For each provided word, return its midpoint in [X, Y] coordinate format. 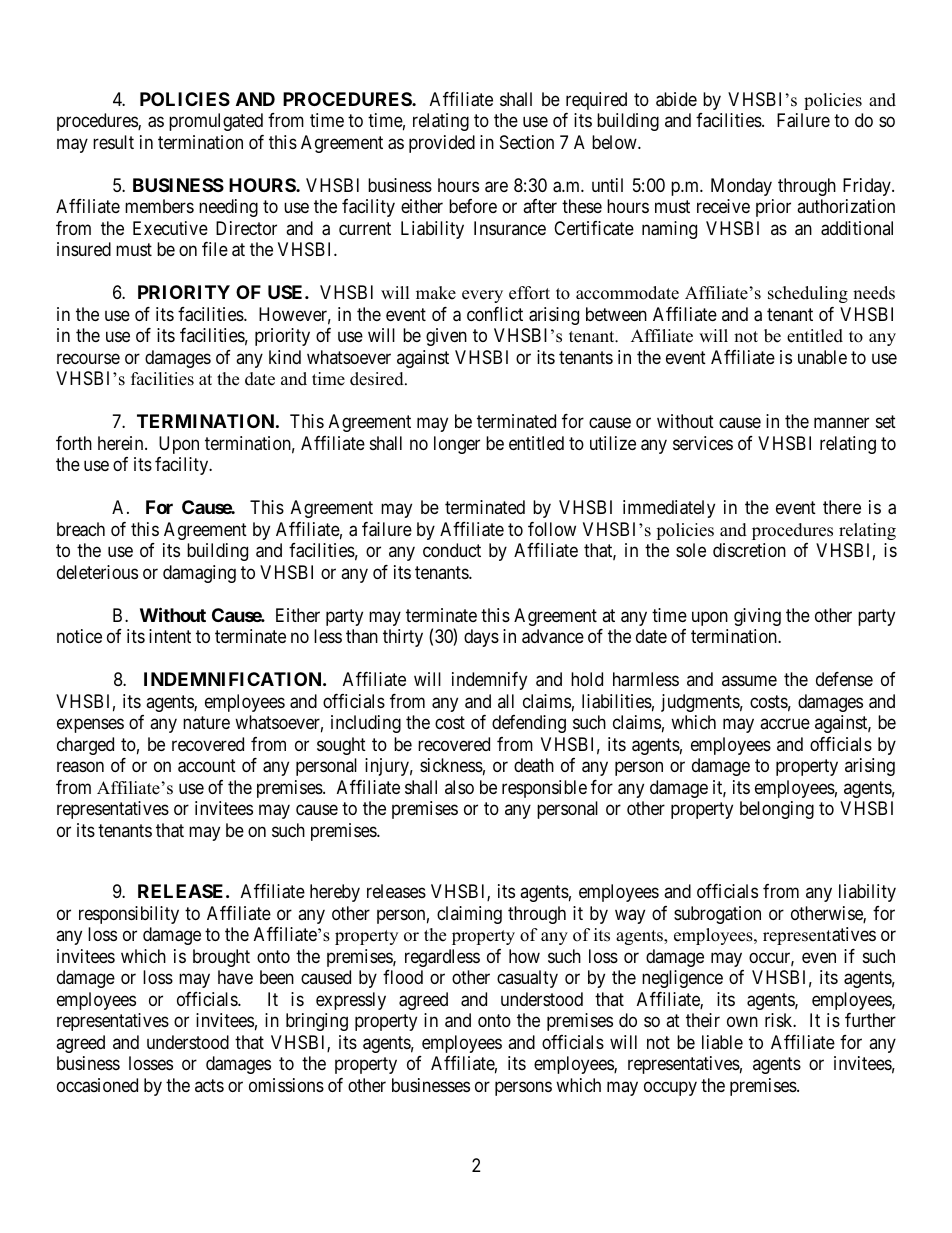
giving [757, 617]
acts [209, 1085]
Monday [741, 187]
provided [442, 144]
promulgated [216, 122]
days [481, 638]
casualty [527, 979]
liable [722, 1042]
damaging [199, 574]
